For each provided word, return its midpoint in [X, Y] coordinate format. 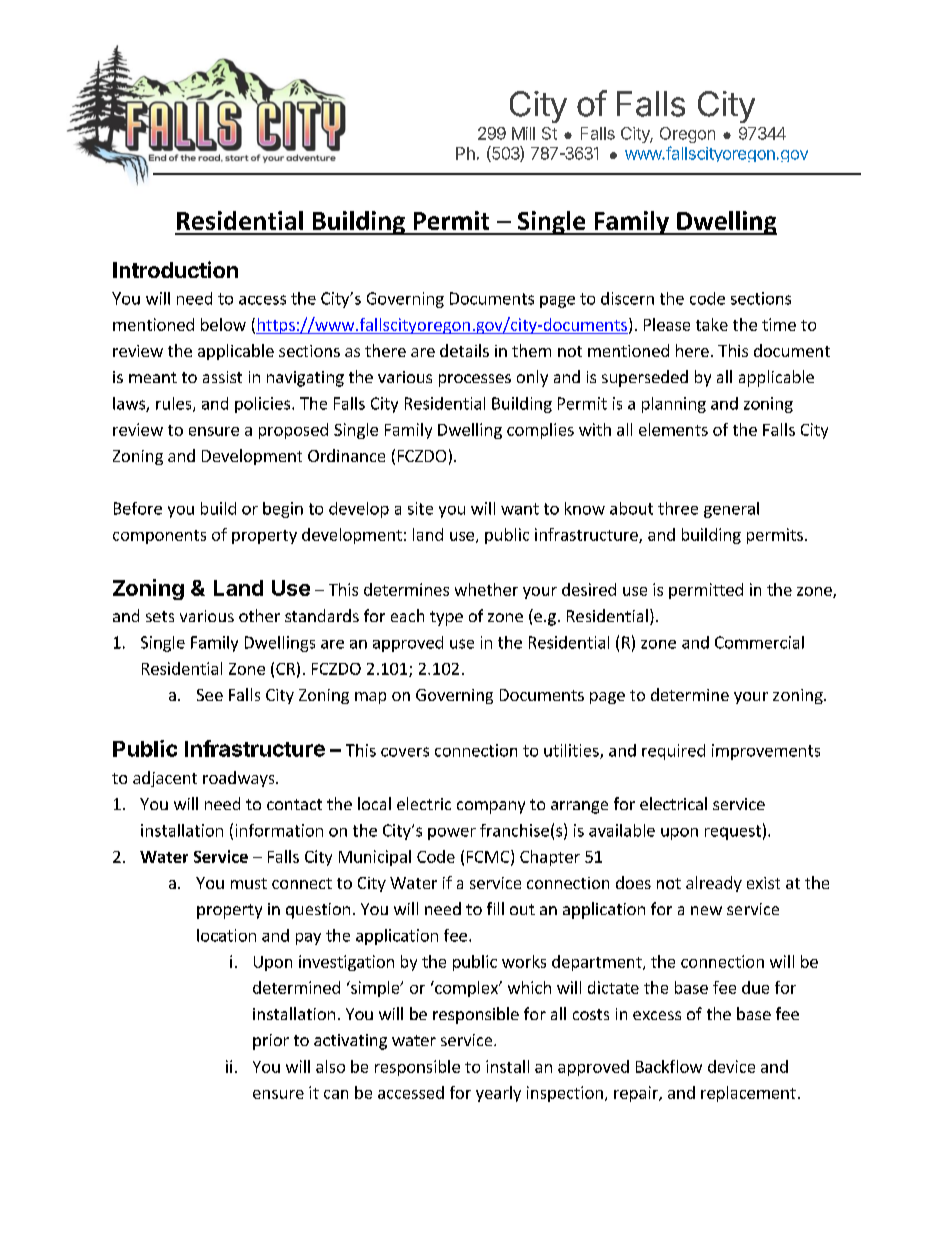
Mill [523, 133]
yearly [498, 1094]
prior [271, 1042]
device [731, 1066]
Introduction [175, 269]
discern [627, 298]
